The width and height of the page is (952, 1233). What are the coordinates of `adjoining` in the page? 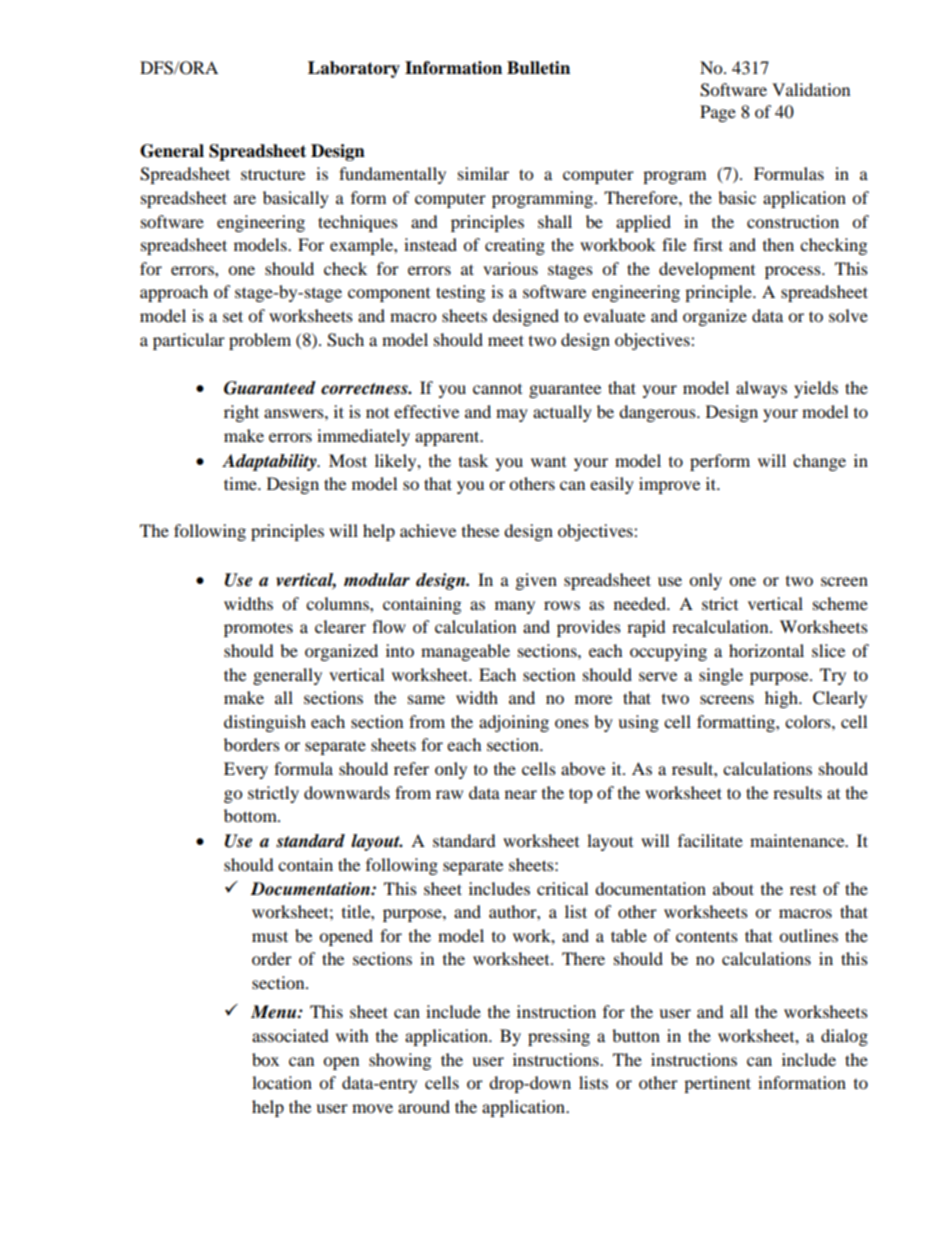 It's located at (514, 723).
